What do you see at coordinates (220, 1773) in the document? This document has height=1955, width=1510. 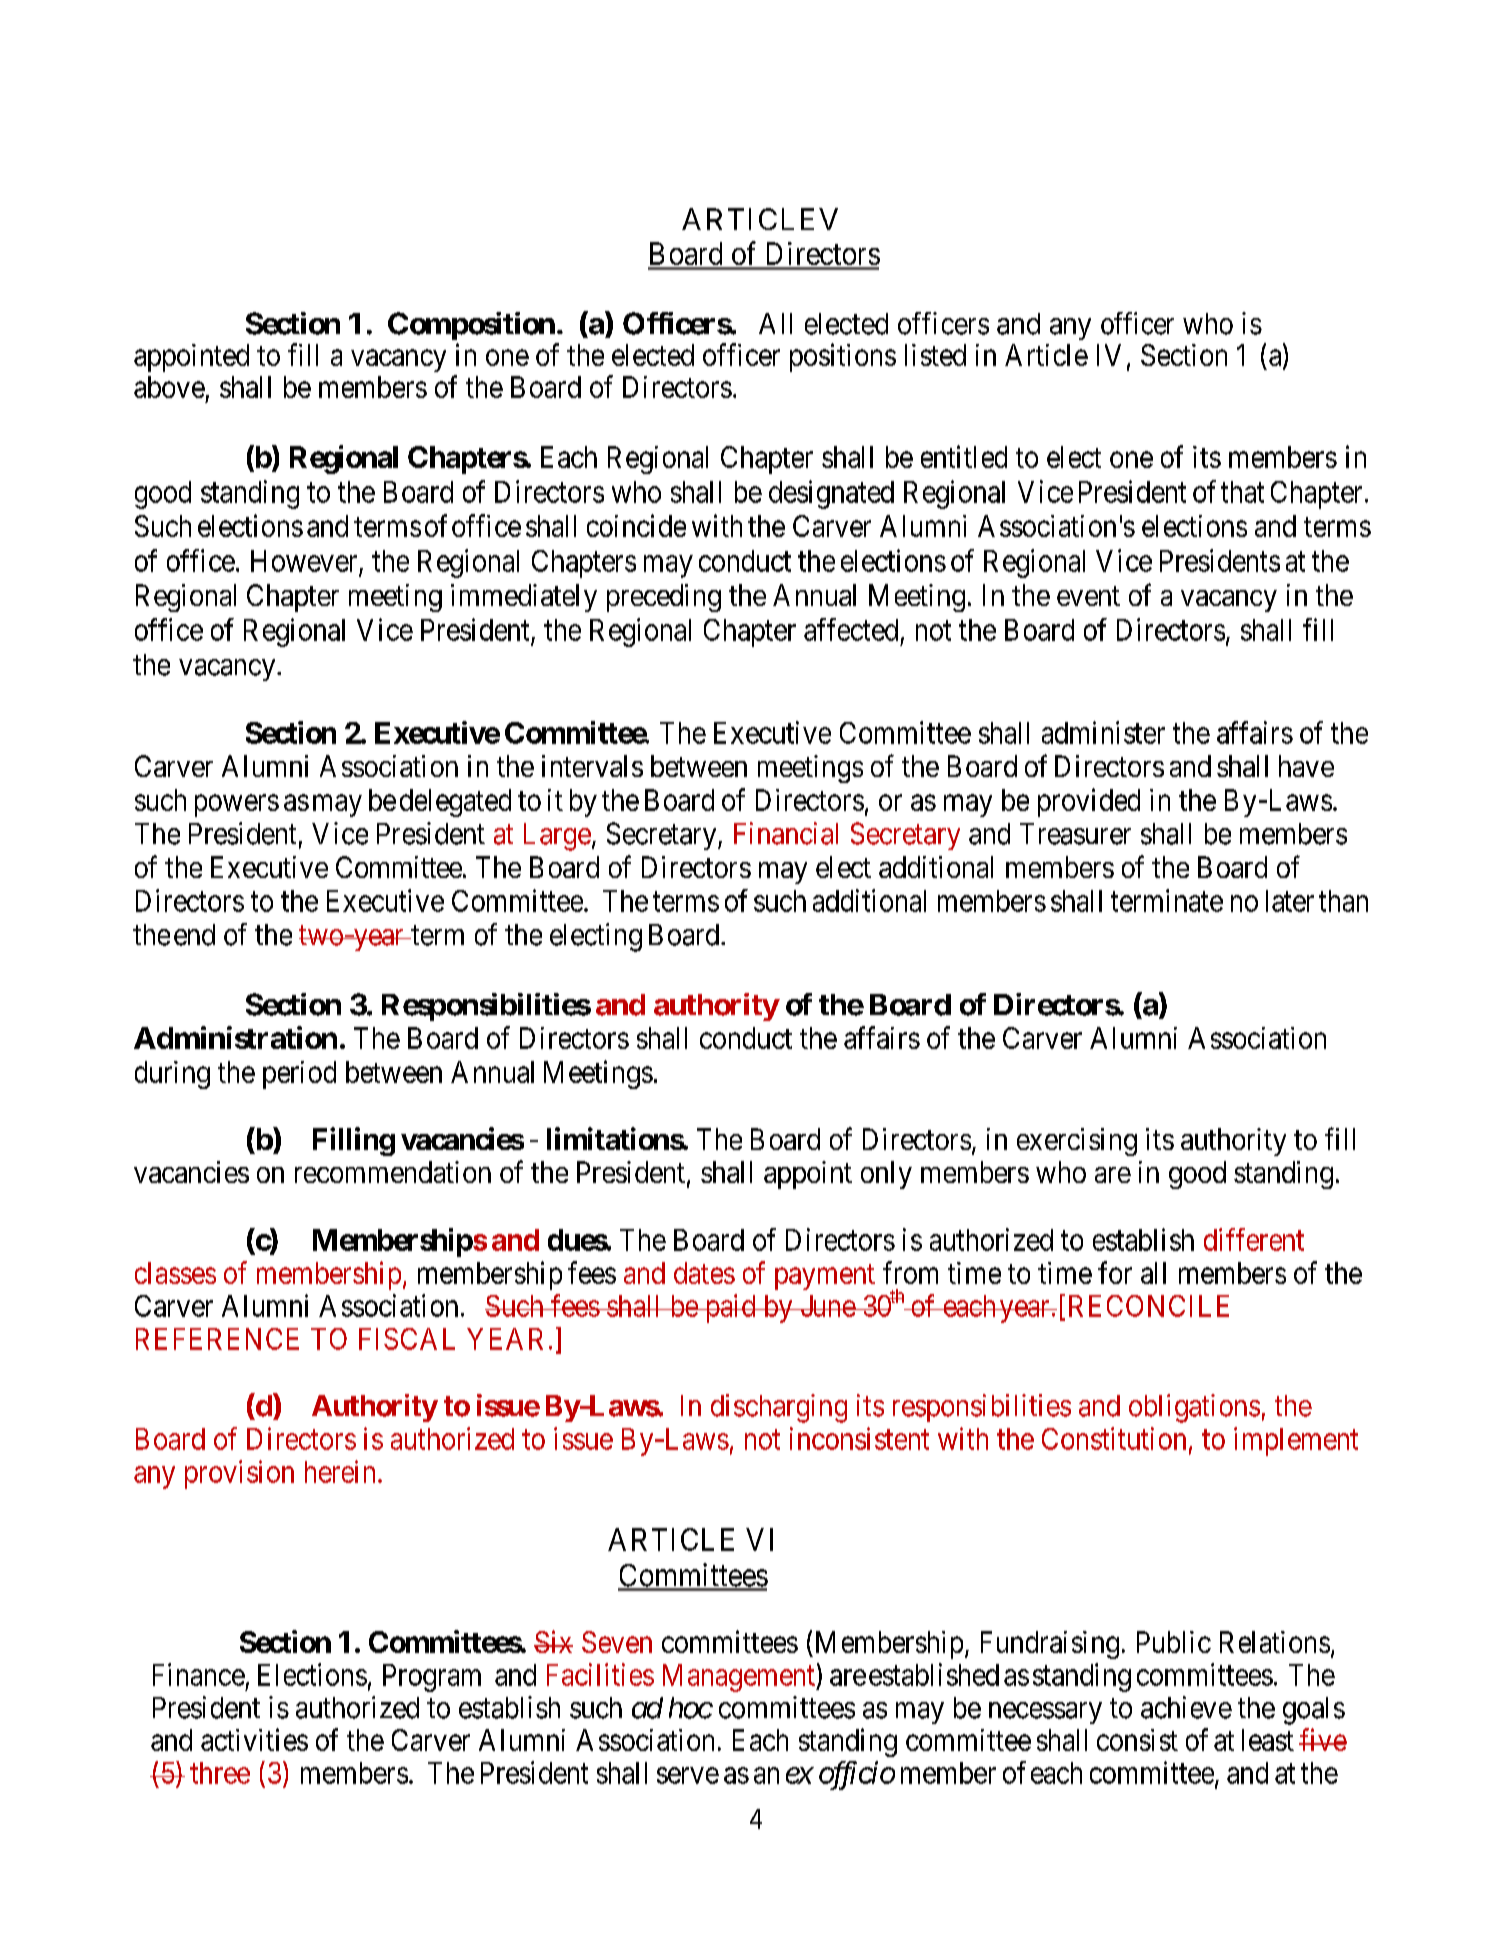 I see `three` at bounding box center [220, 1773].
